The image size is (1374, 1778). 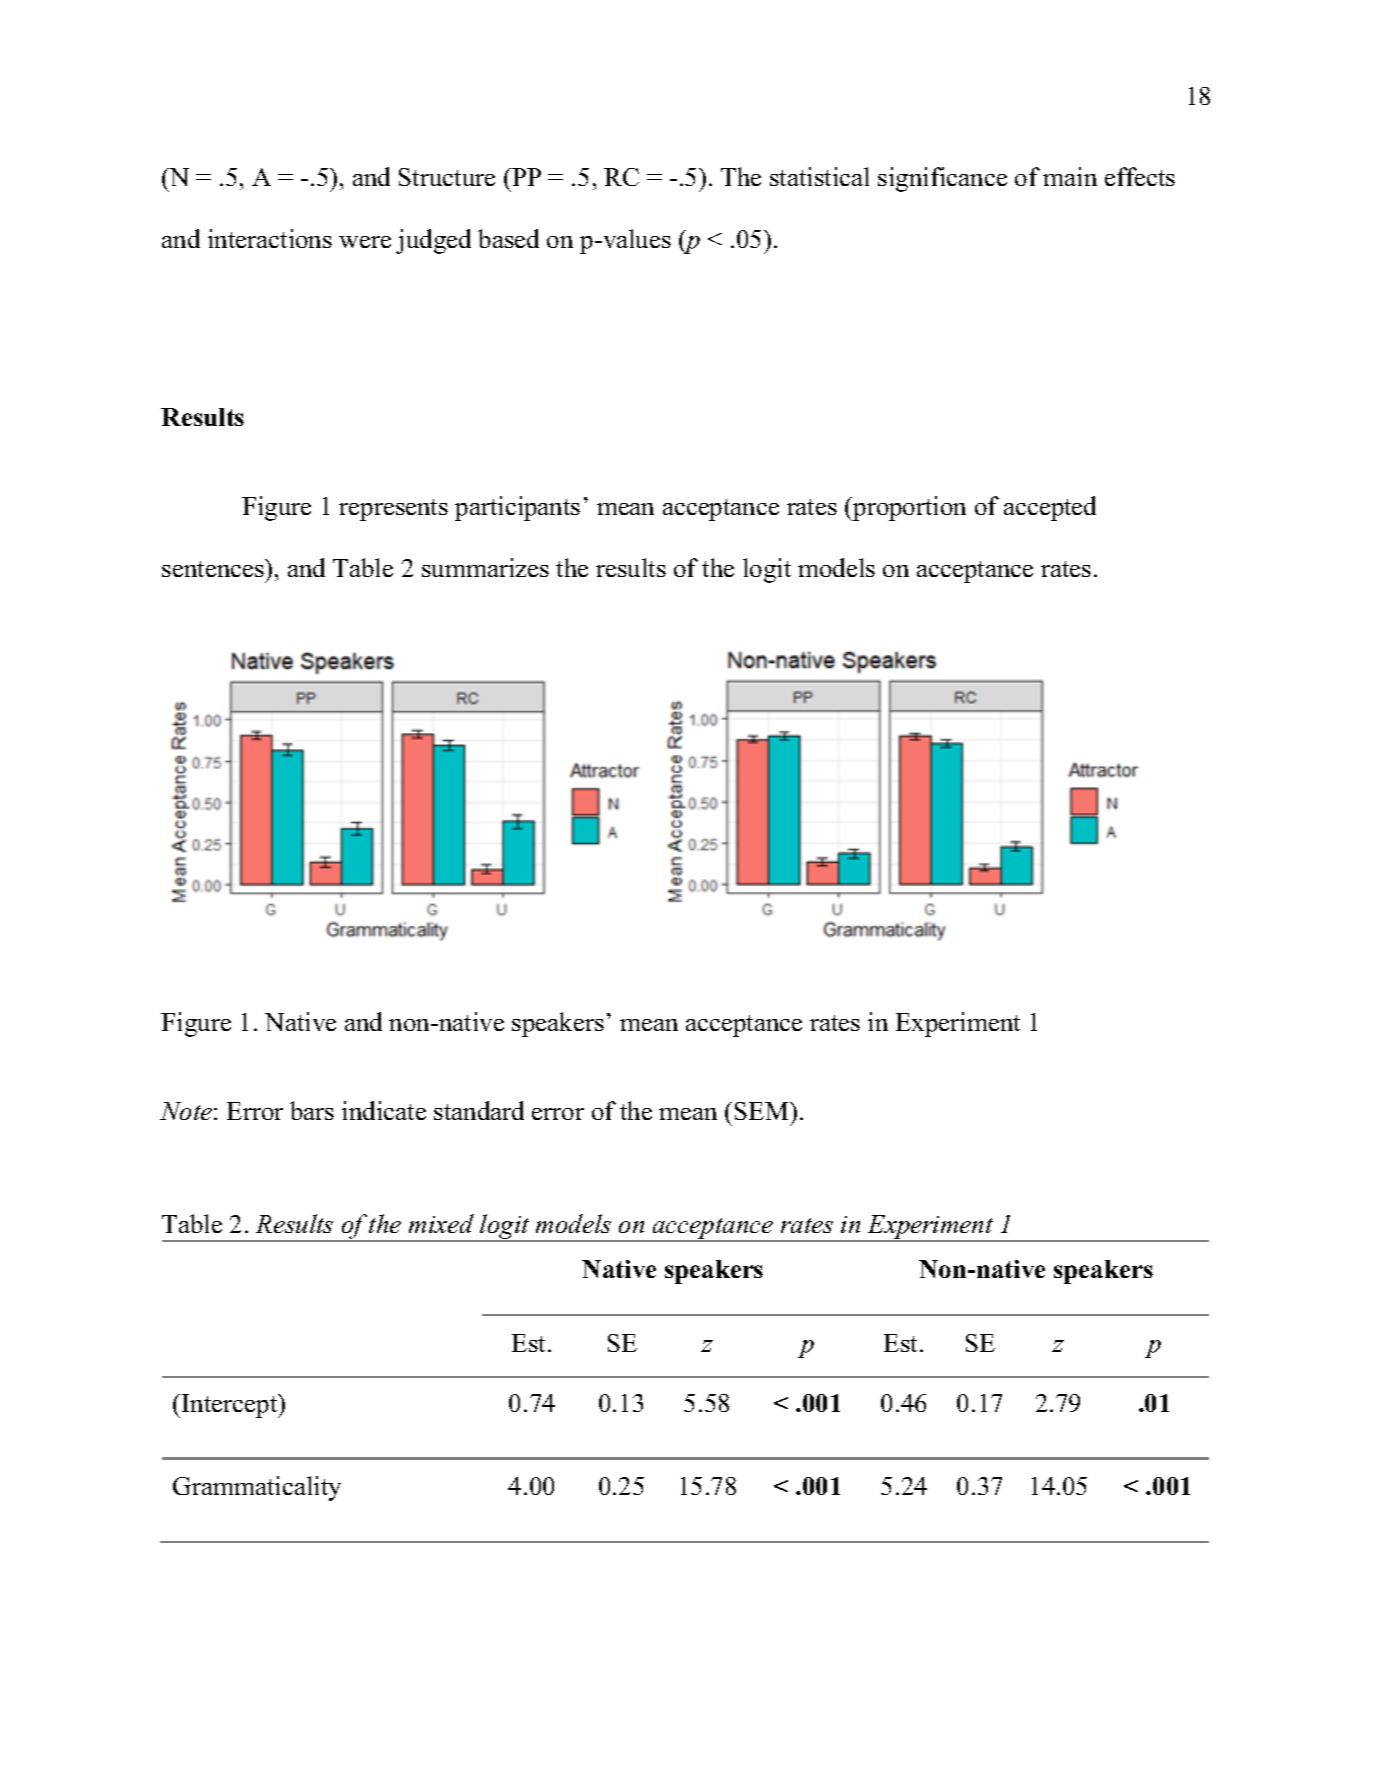 What do you see at coordinates (441, 1223) in the document?
I see `mixed` at bounding box center [441, 1223].
